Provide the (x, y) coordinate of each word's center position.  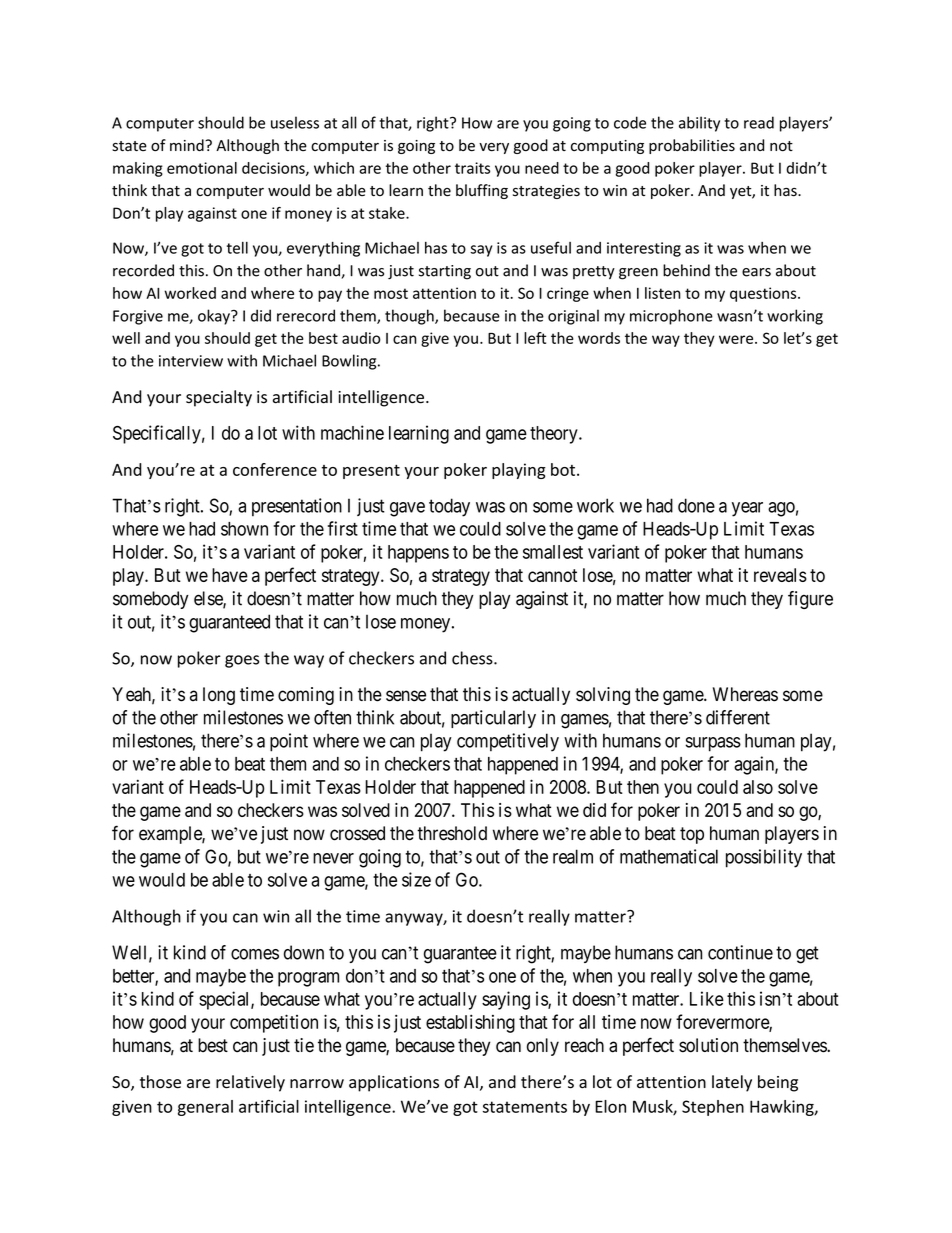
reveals (780, 575)
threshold (452, 833)
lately (732, 1083)
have (230, 575)
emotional (202, 168)
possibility (764, 858)
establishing (470, 1023)
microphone (671, 317)
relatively (250, 1083)
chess (473, 658)
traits (472, 168)
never (333, 858)
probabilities (692, 146)
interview (191, 361)
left (535, 338)
